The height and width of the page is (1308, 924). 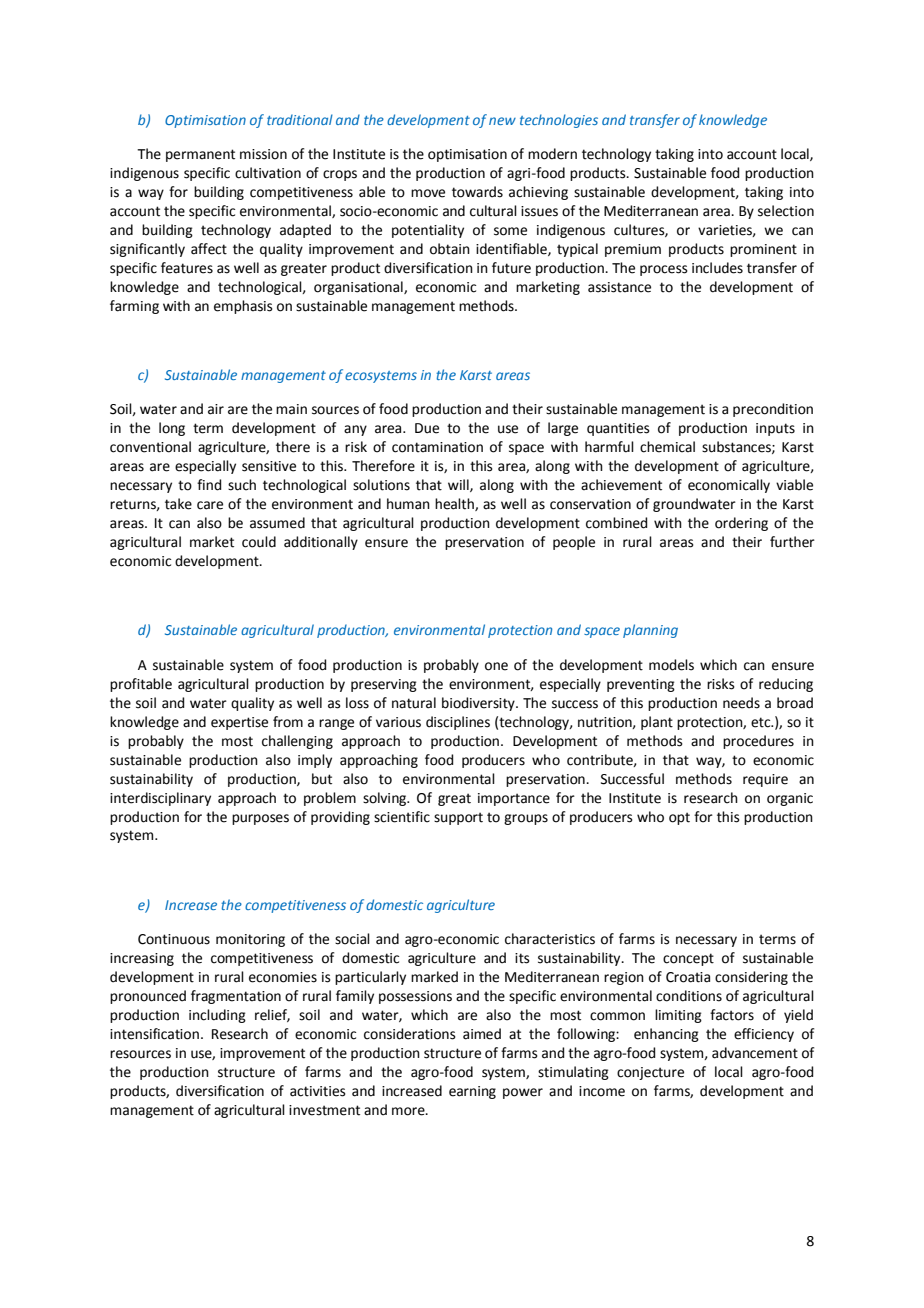 What do you see at coordinates (786, 211) in the page?
I see `selection` at bounding box center [786, 211].
